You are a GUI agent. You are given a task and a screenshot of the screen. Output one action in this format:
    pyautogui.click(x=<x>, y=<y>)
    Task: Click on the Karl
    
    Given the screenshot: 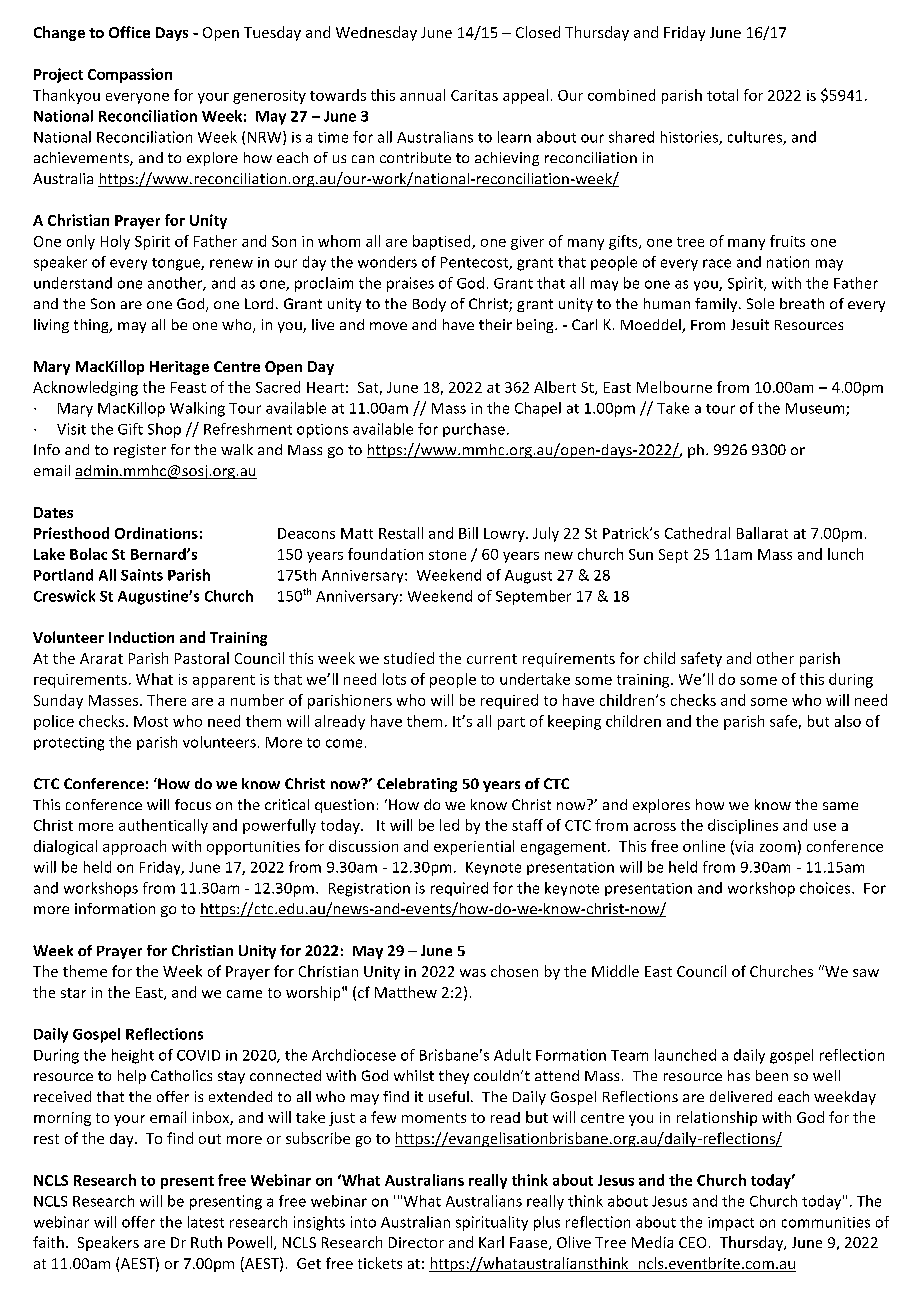 What is the action you would take?
    pyautogui.click(x=491, y=1242)
